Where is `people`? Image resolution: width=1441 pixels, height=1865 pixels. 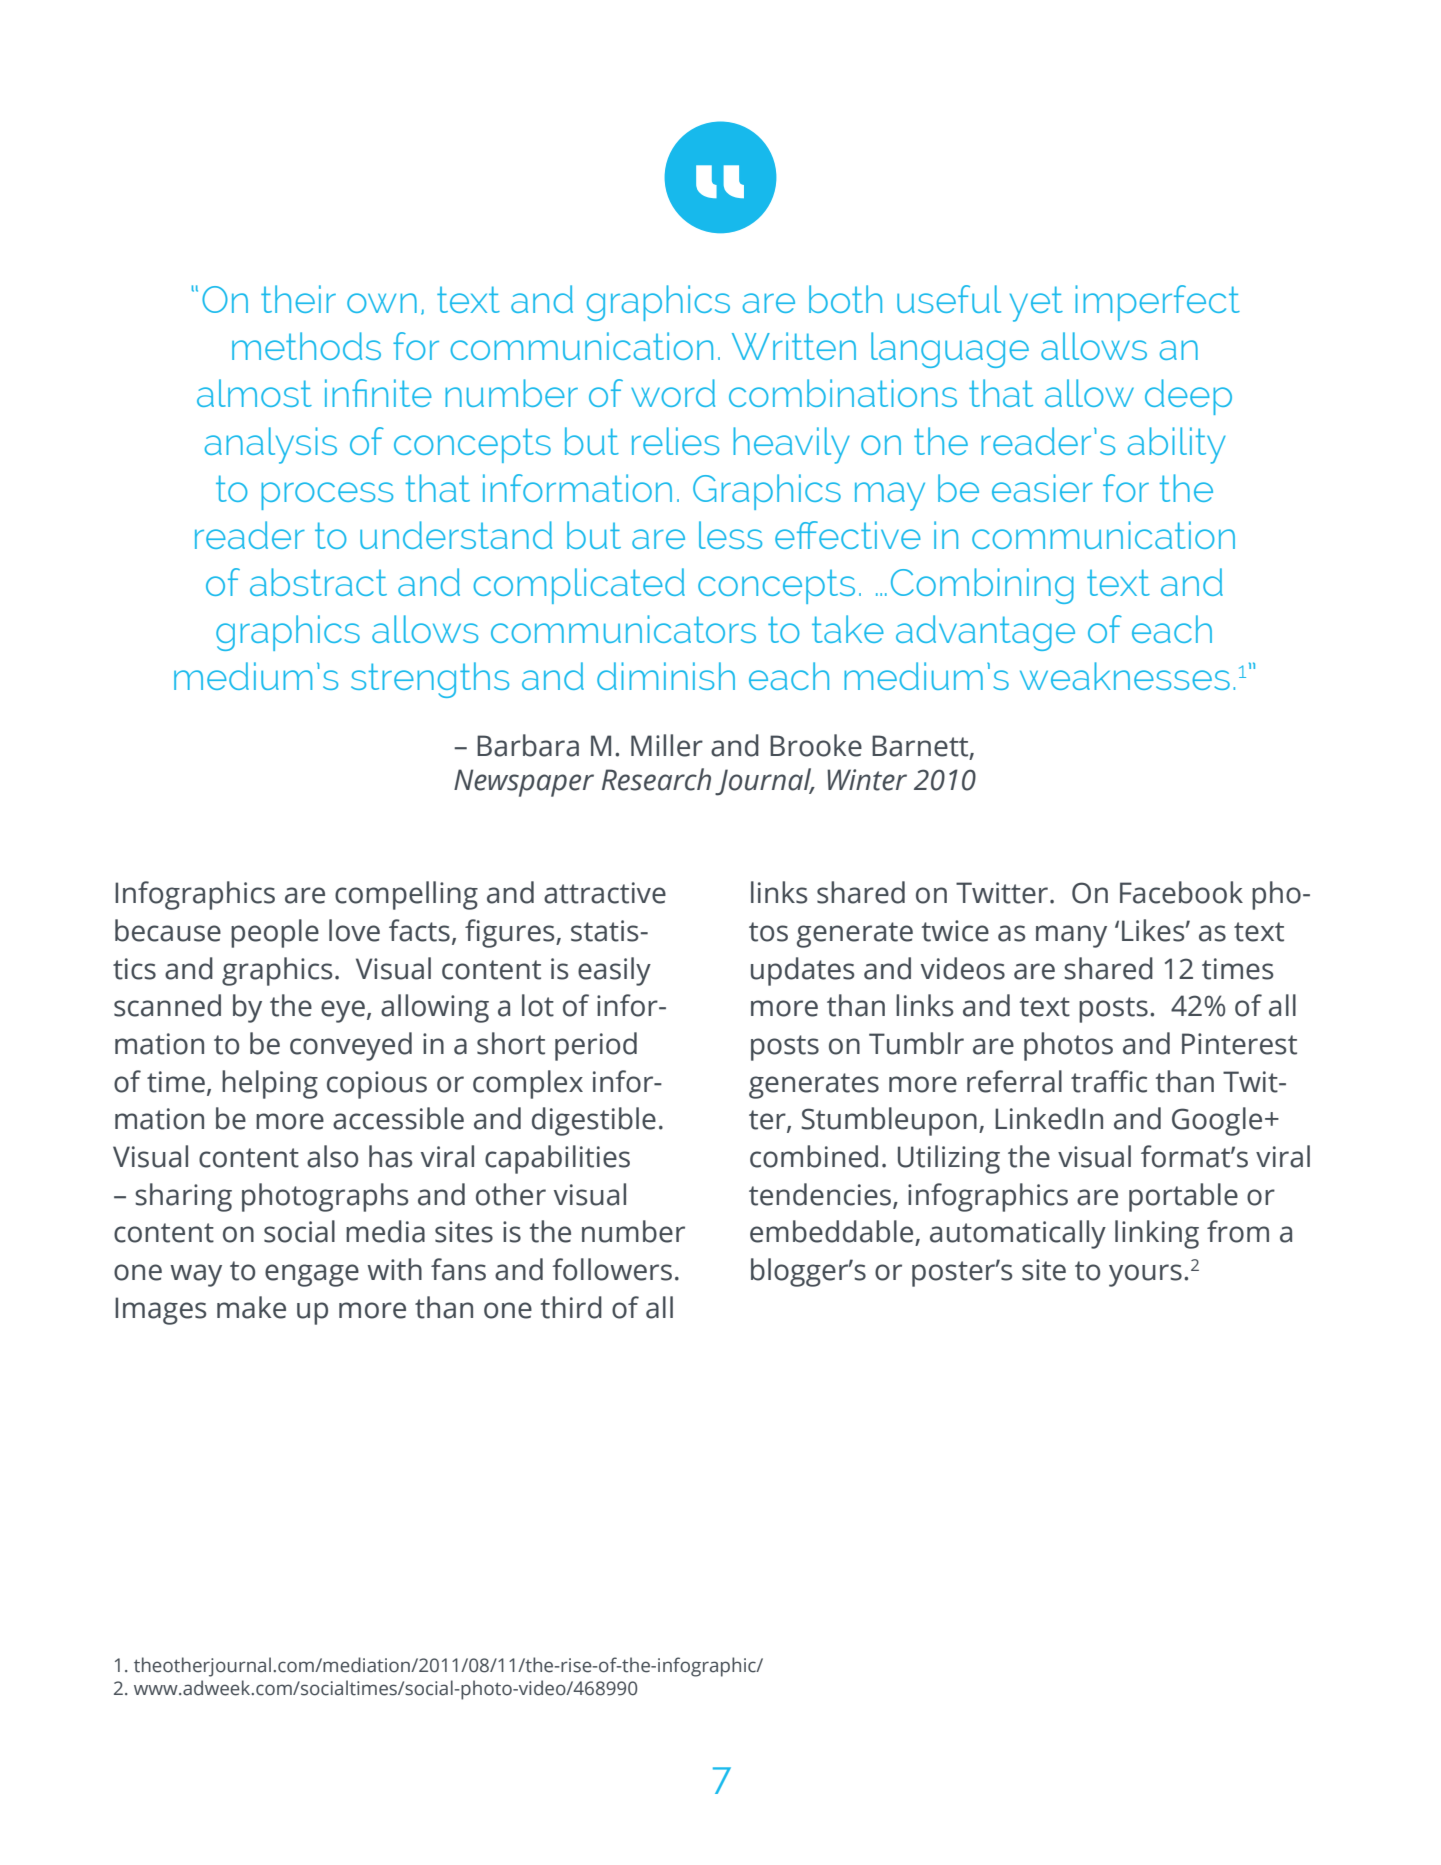 people is located at coordinates (275, 933).
